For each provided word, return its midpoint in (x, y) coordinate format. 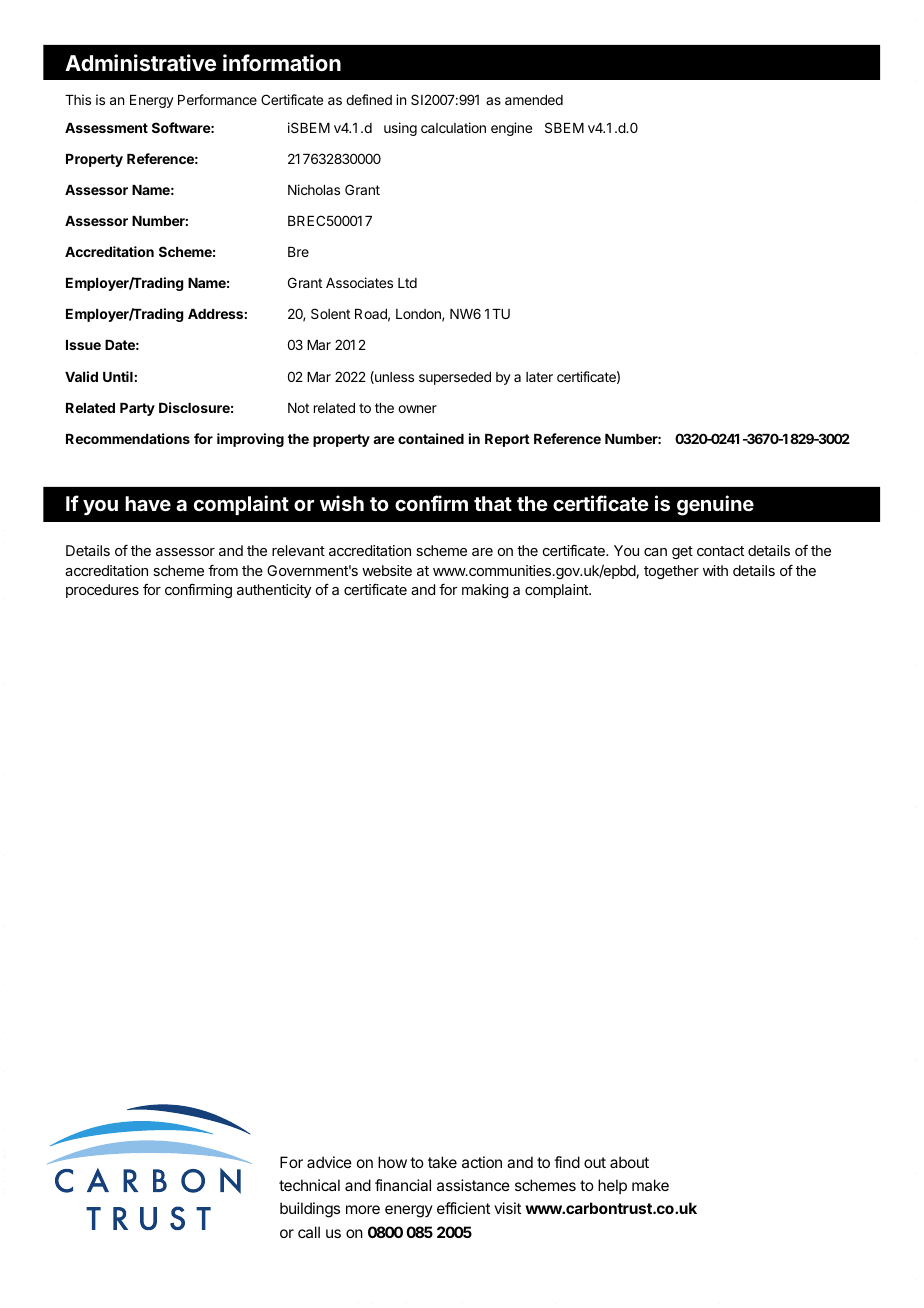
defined (369, 99)
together (671, 572)
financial (403, 1185)
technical (309, 1185)
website (387, 570)
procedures (102, 591)
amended (534, 100)
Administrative (140, 63)
